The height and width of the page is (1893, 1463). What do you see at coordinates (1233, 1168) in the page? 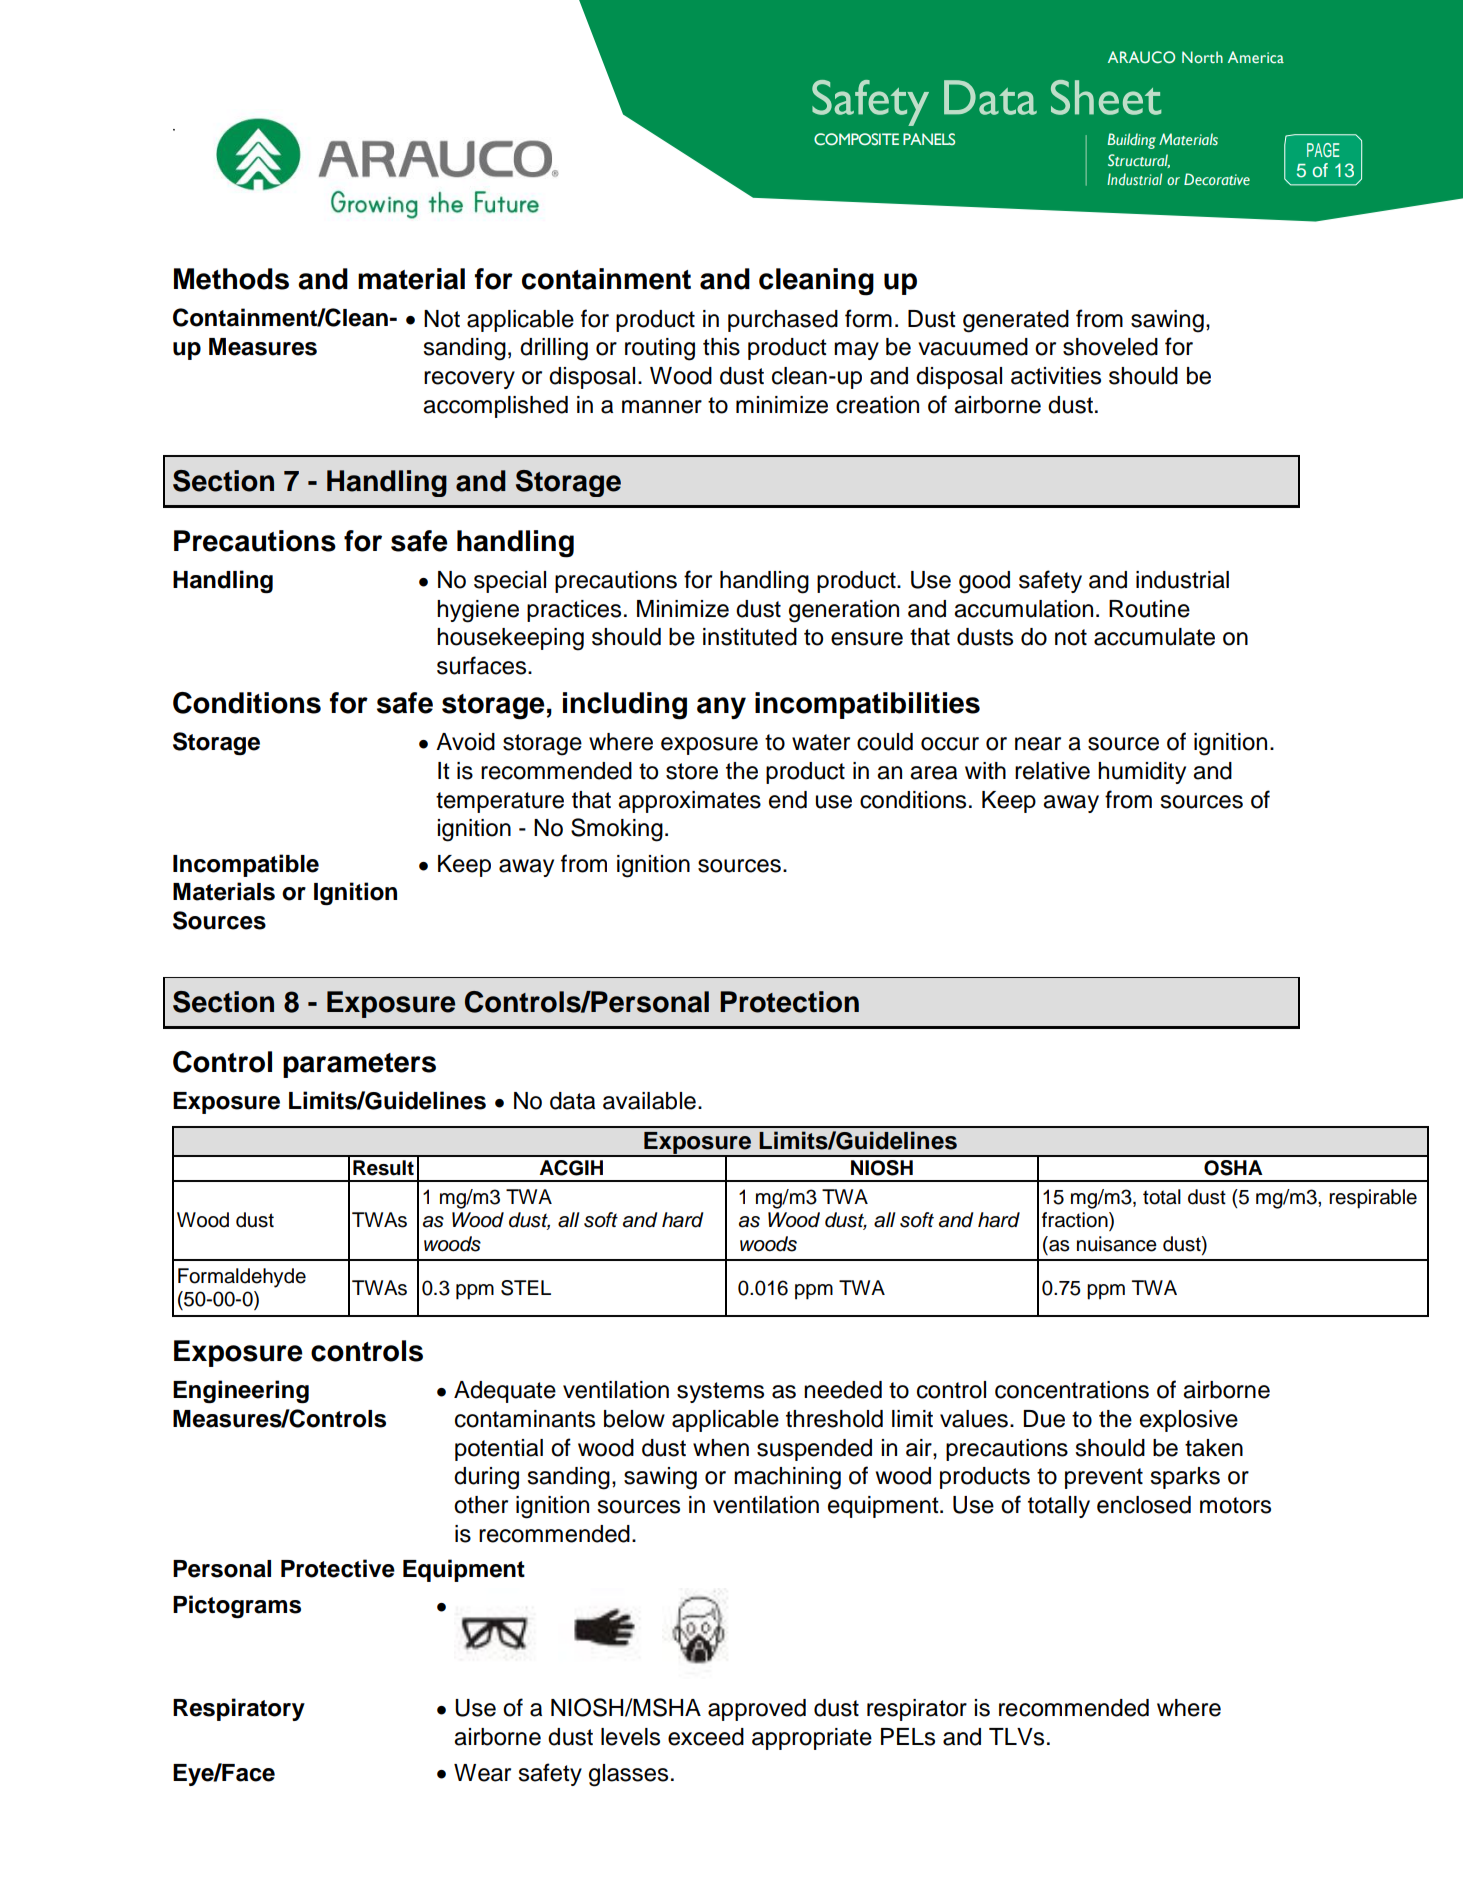
I see `OSHA` at bounding box center [1233, 1168].
